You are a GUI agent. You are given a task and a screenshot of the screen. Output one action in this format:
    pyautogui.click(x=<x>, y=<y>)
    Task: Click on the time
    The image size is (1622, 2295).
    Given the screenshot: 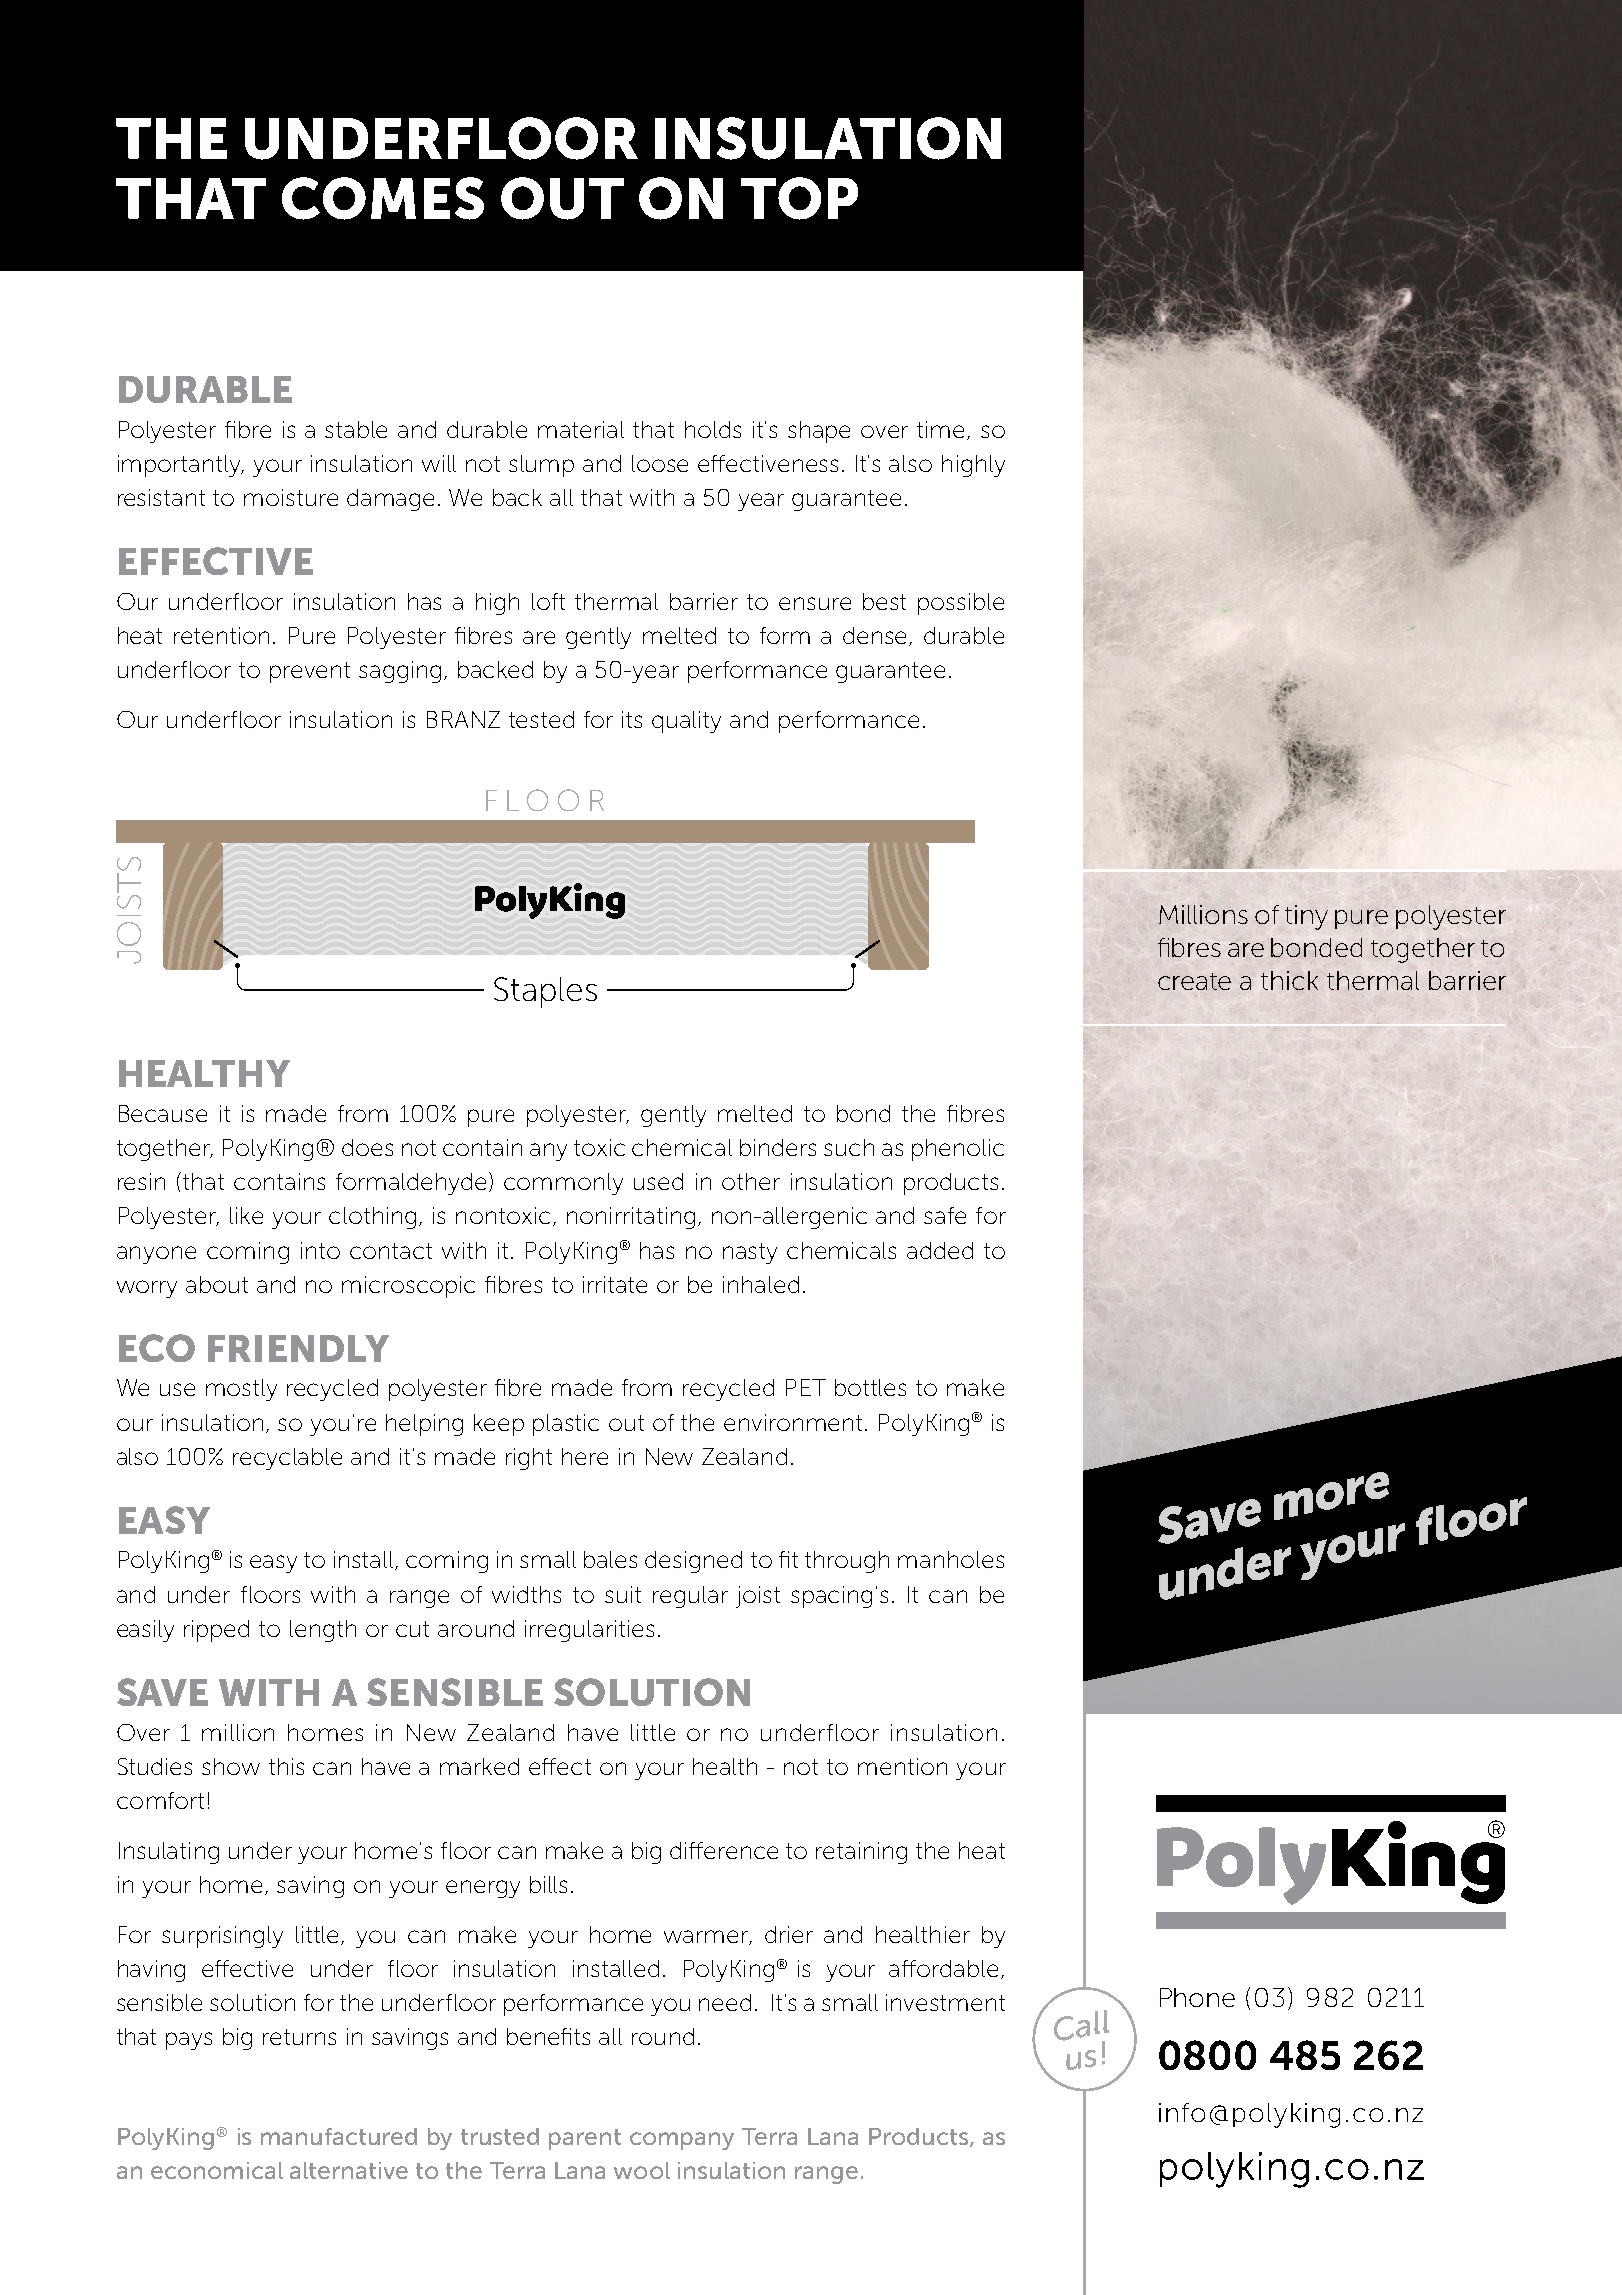 What is the action you would take?
    pyautogui.click(x=940, y=429)
